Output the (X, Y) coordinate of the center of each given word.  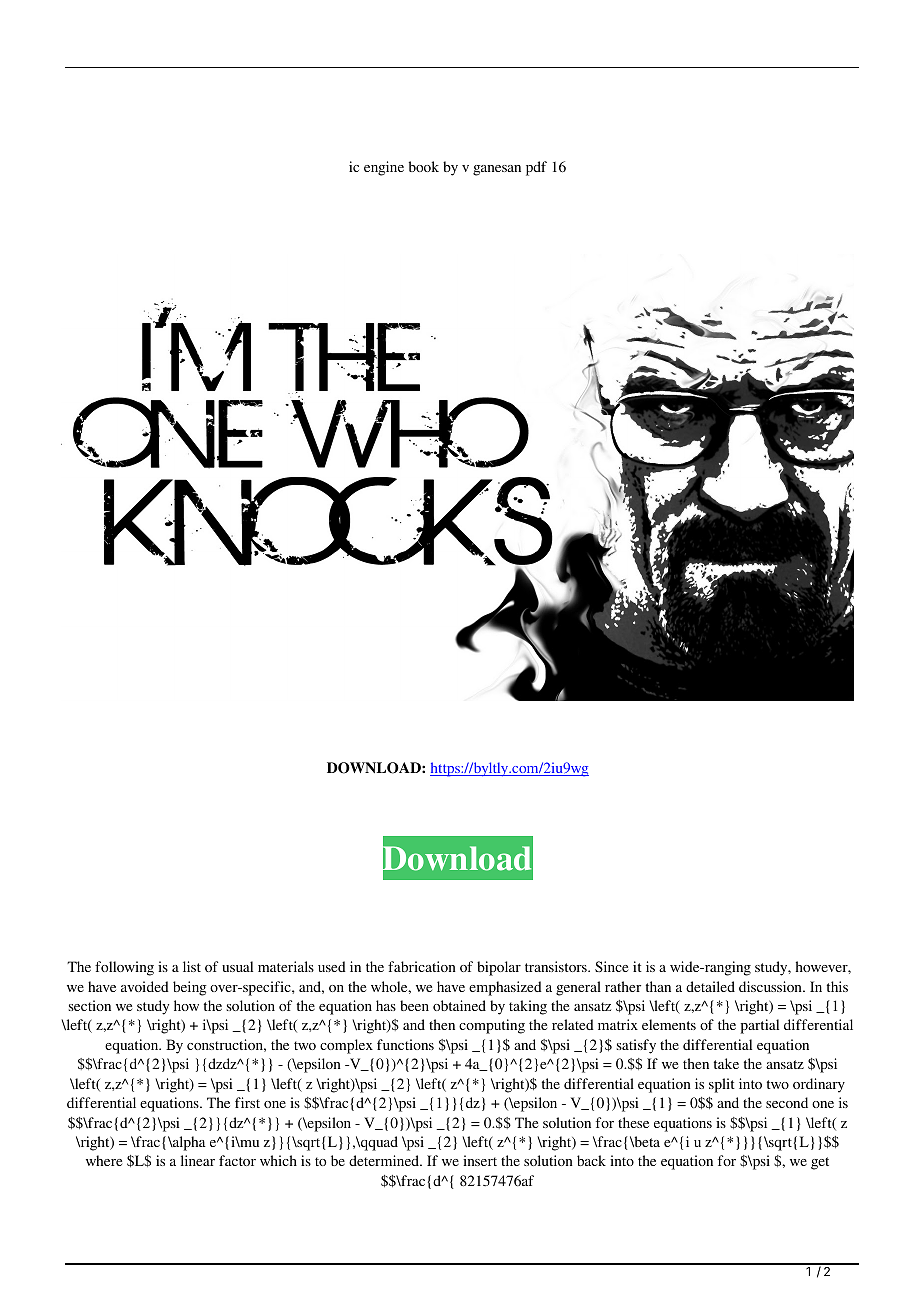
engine (384, 168)
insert (480, 1160)
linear (198, 1160)
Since (611, 966)
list (192, 966)
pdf (536, 168)
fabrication (422, 966)
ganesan (497, 170)
